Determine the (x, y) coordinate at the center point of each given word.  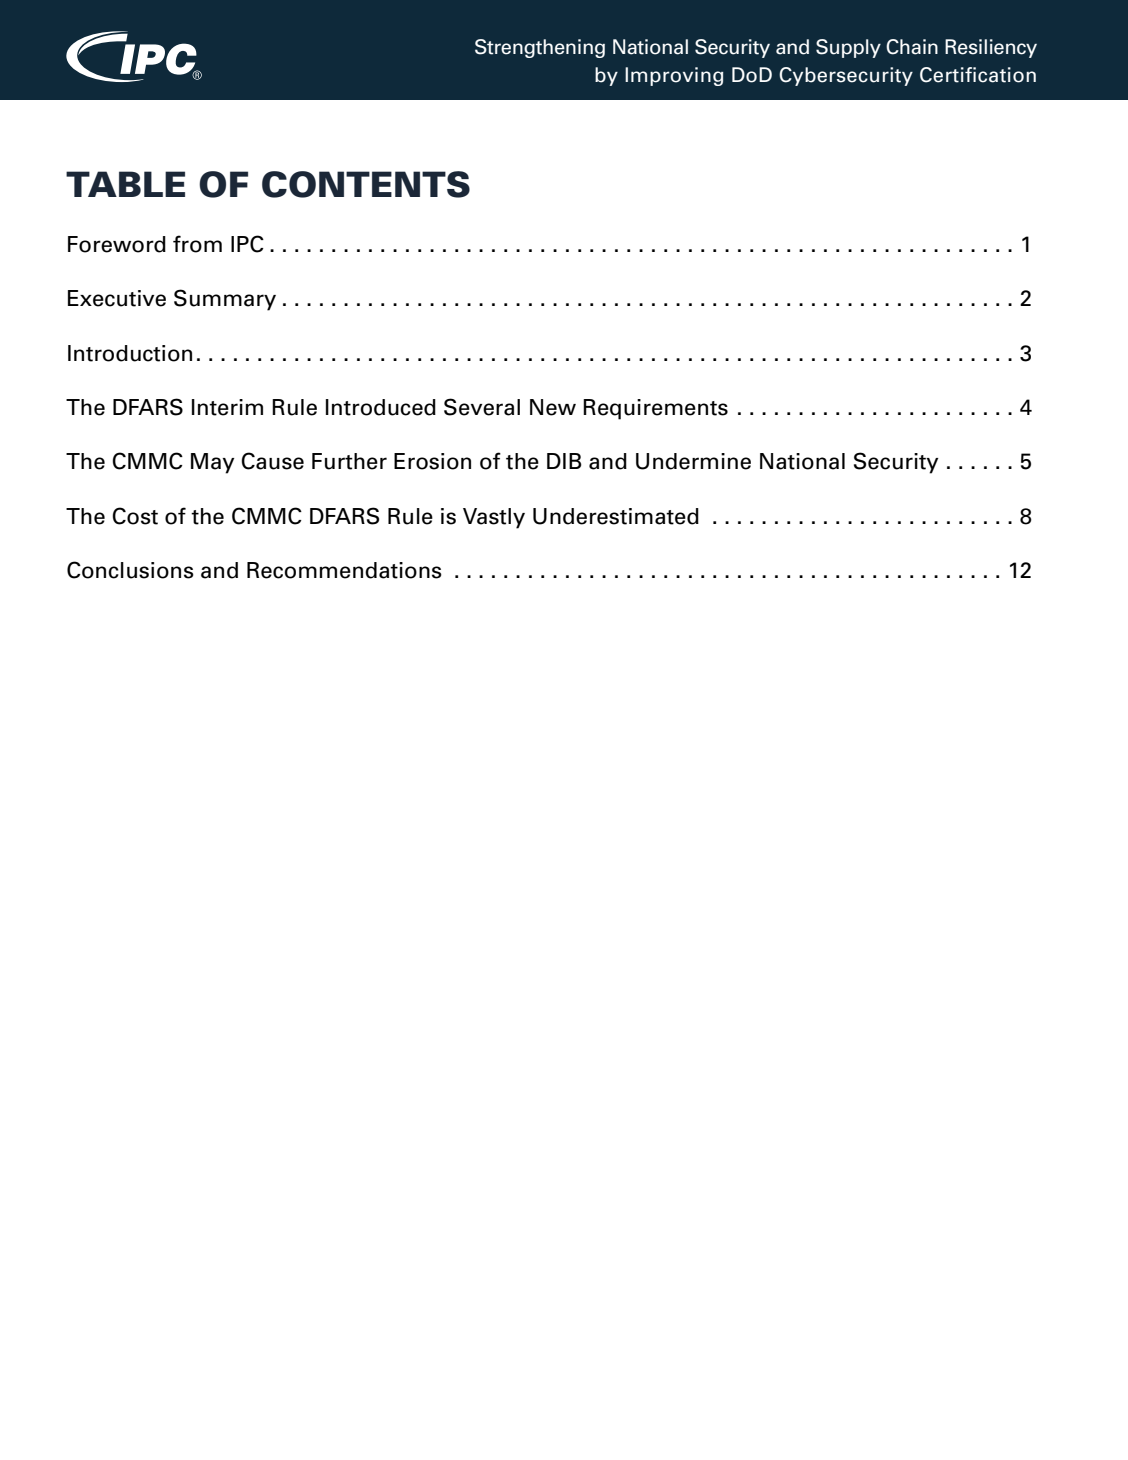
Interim (227, 407)
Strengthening (540, 48)
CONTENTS (366, 184)
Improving (674, 76)
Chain (912, 47)
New (553, 407)
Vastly (494, 518)
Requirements (655, 409)
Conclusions (130, 570)
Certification (978, 75)
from (197, 244)
